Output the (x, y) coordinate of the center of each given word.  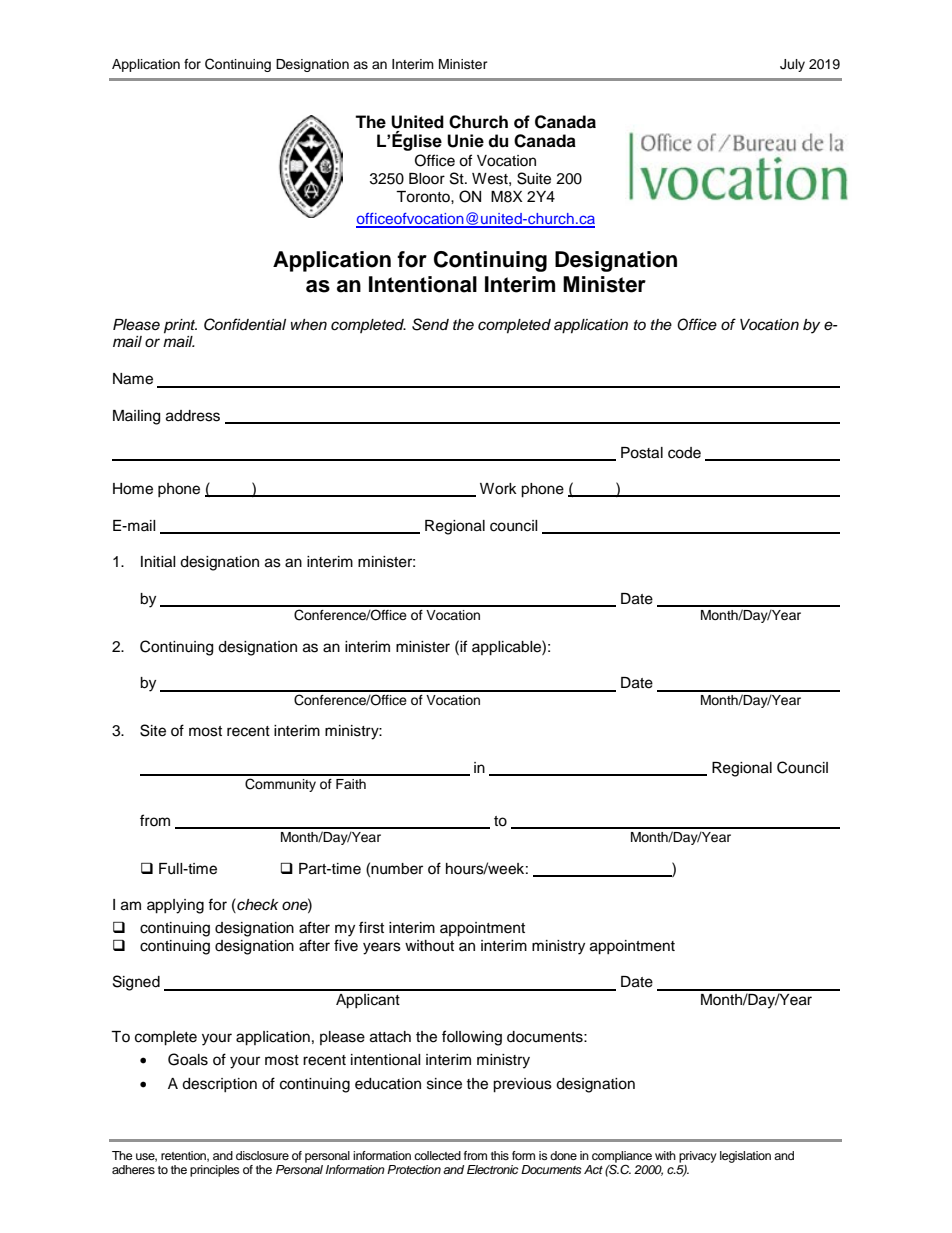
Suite (534, 178)
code (684, 453)
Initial (158, 562)
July (792, 65)
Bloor (427, 179)
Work (498, 489)
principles (215, 1171)
